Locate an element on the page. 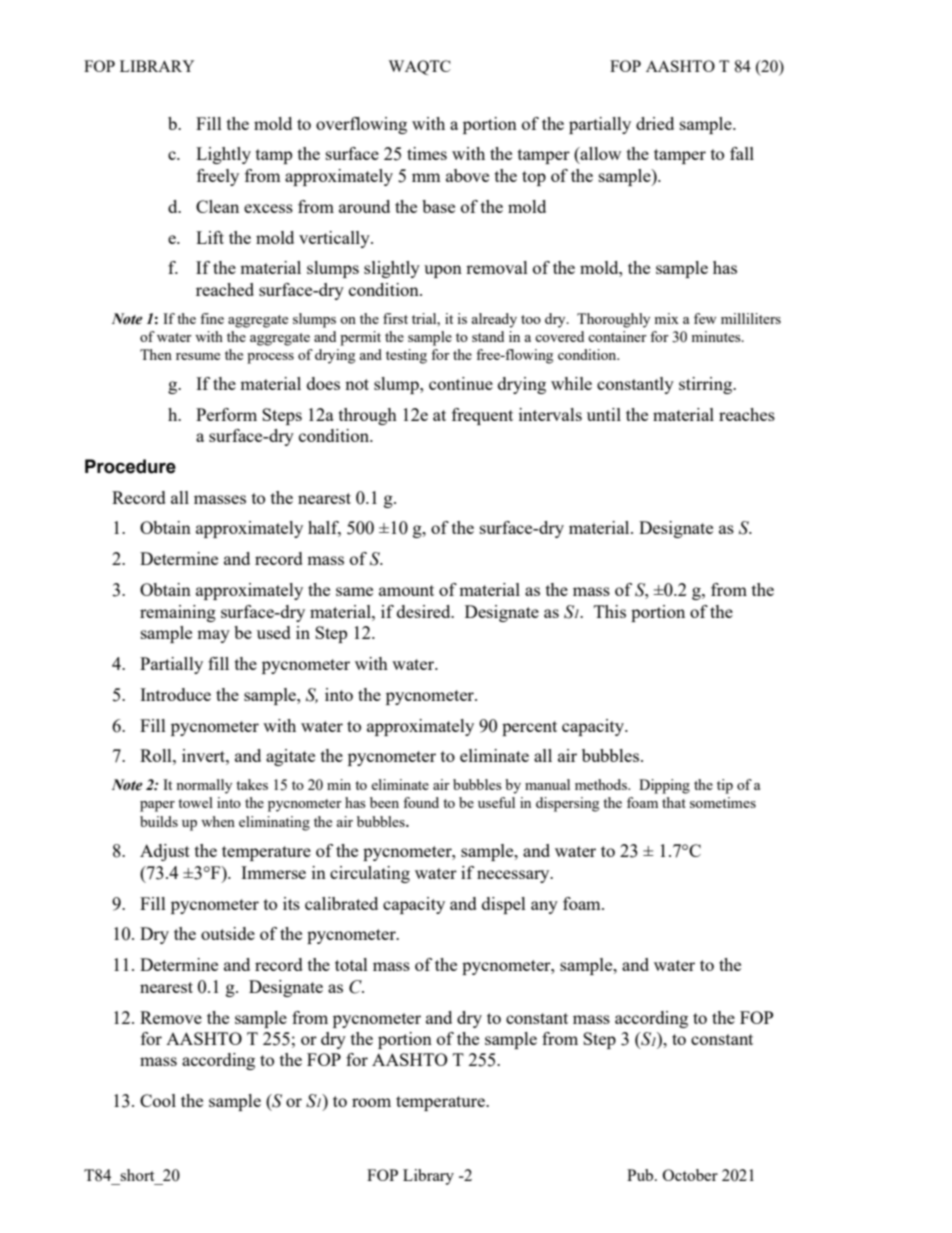 Image resolution: width=952 pixels, height=1233 pixels. Clean is located at coordinates (217, 206).
